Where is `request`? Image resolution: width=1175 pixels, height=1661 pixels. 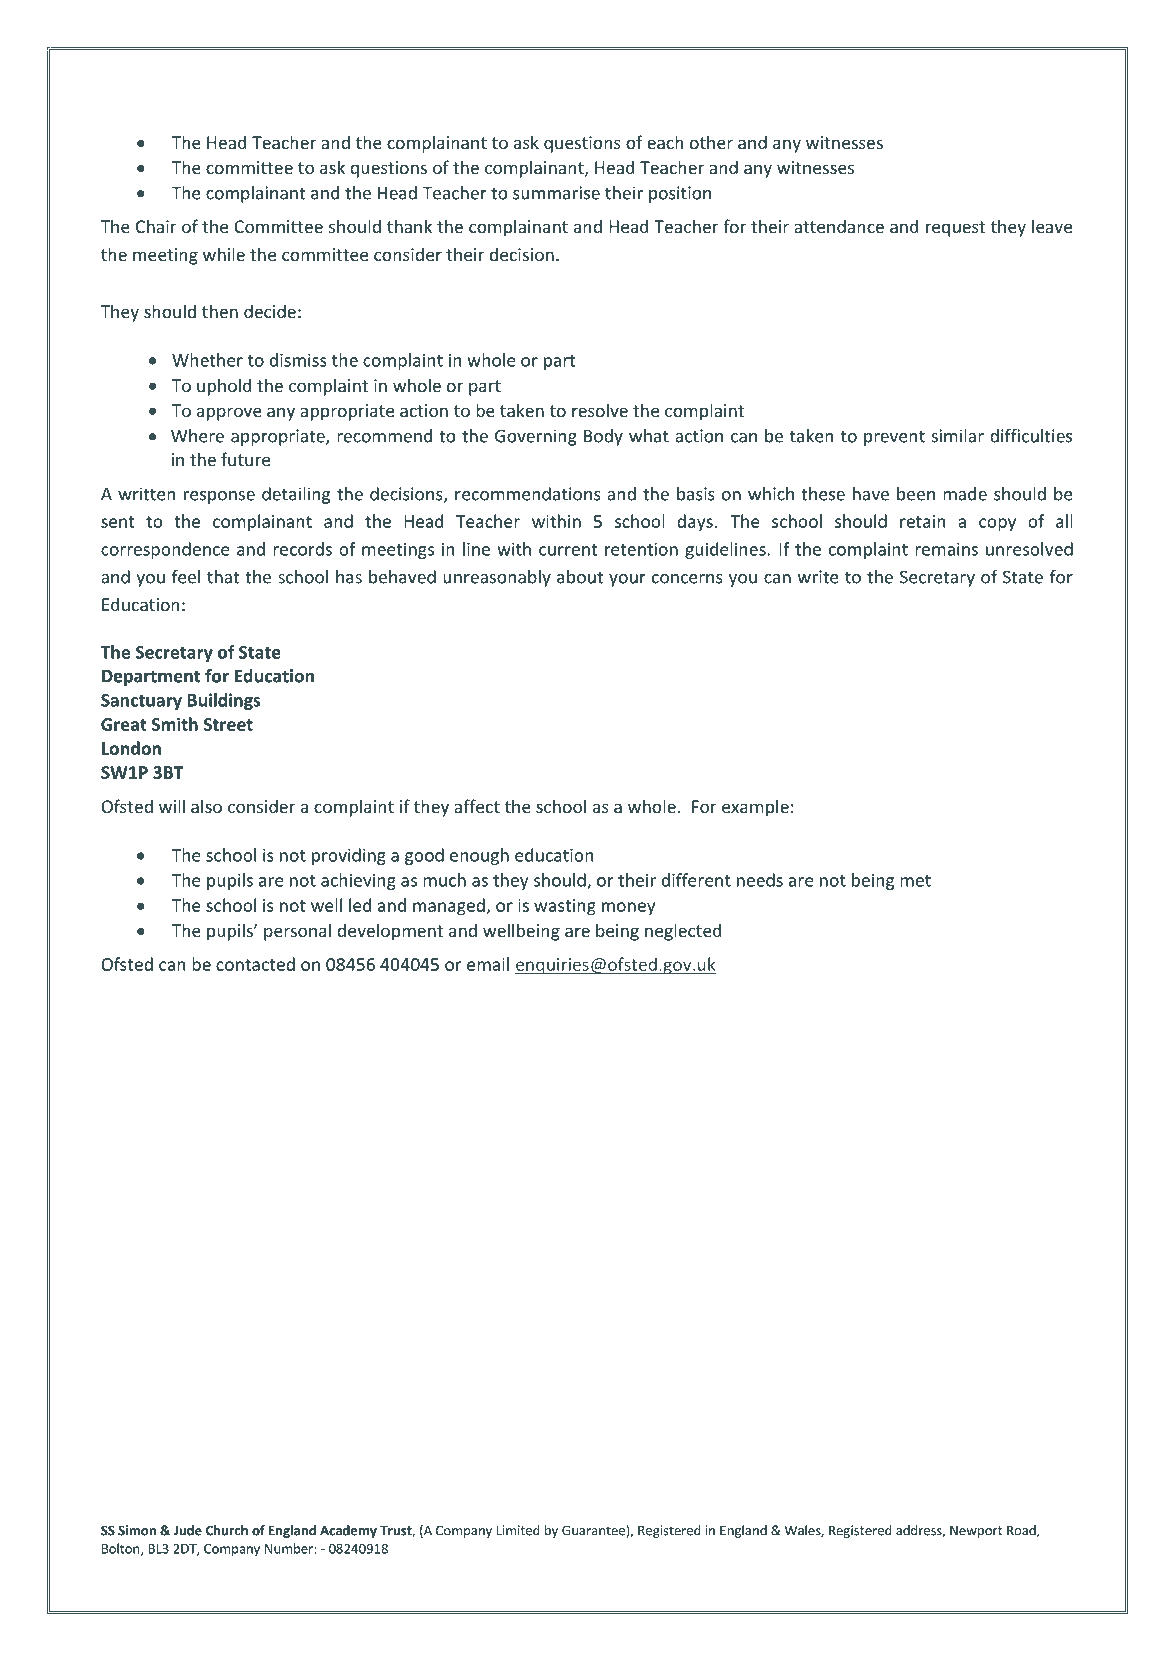 request is located at coordinates (955, 229).
